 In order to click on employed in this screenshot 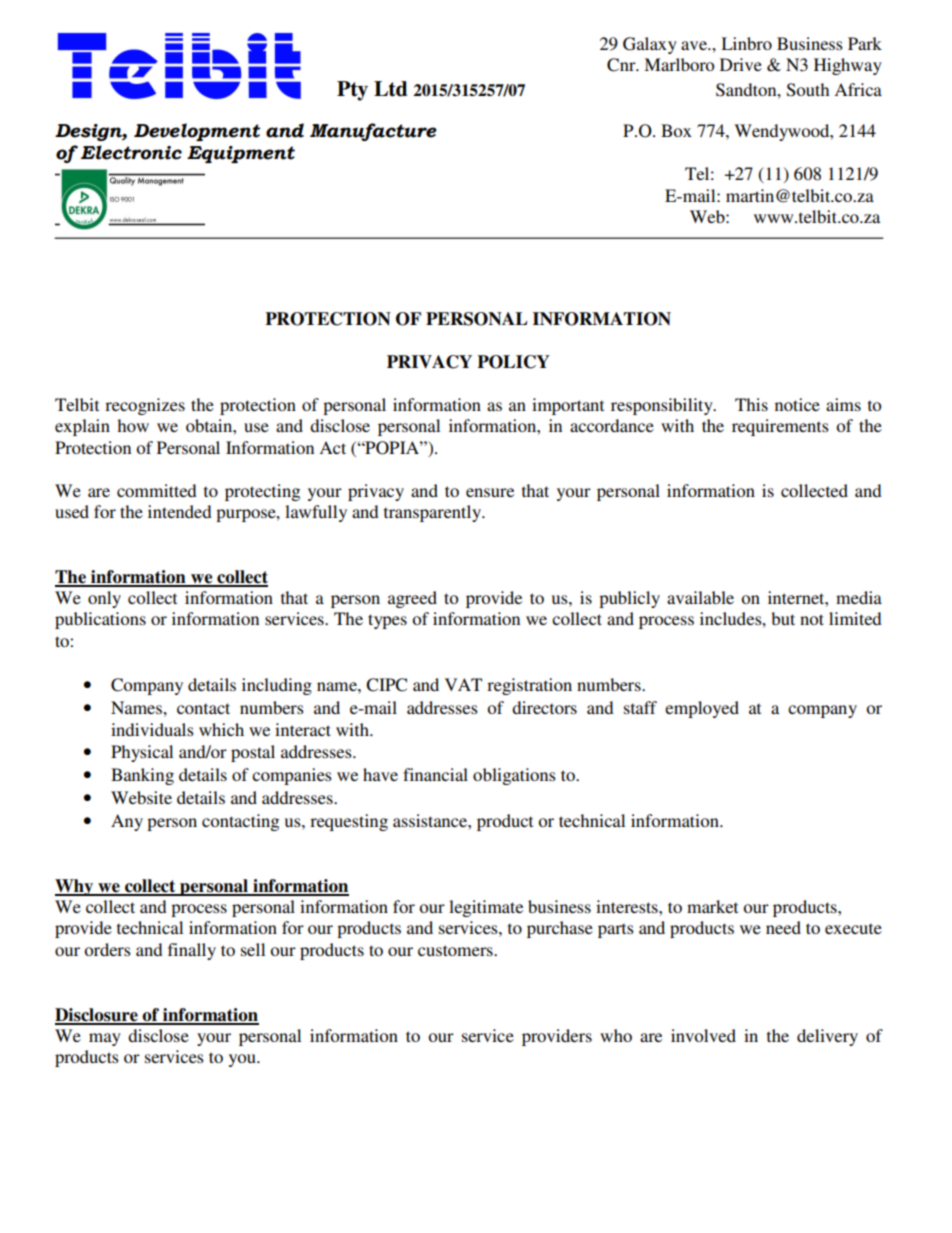, I will do `click(702, 709)`.
